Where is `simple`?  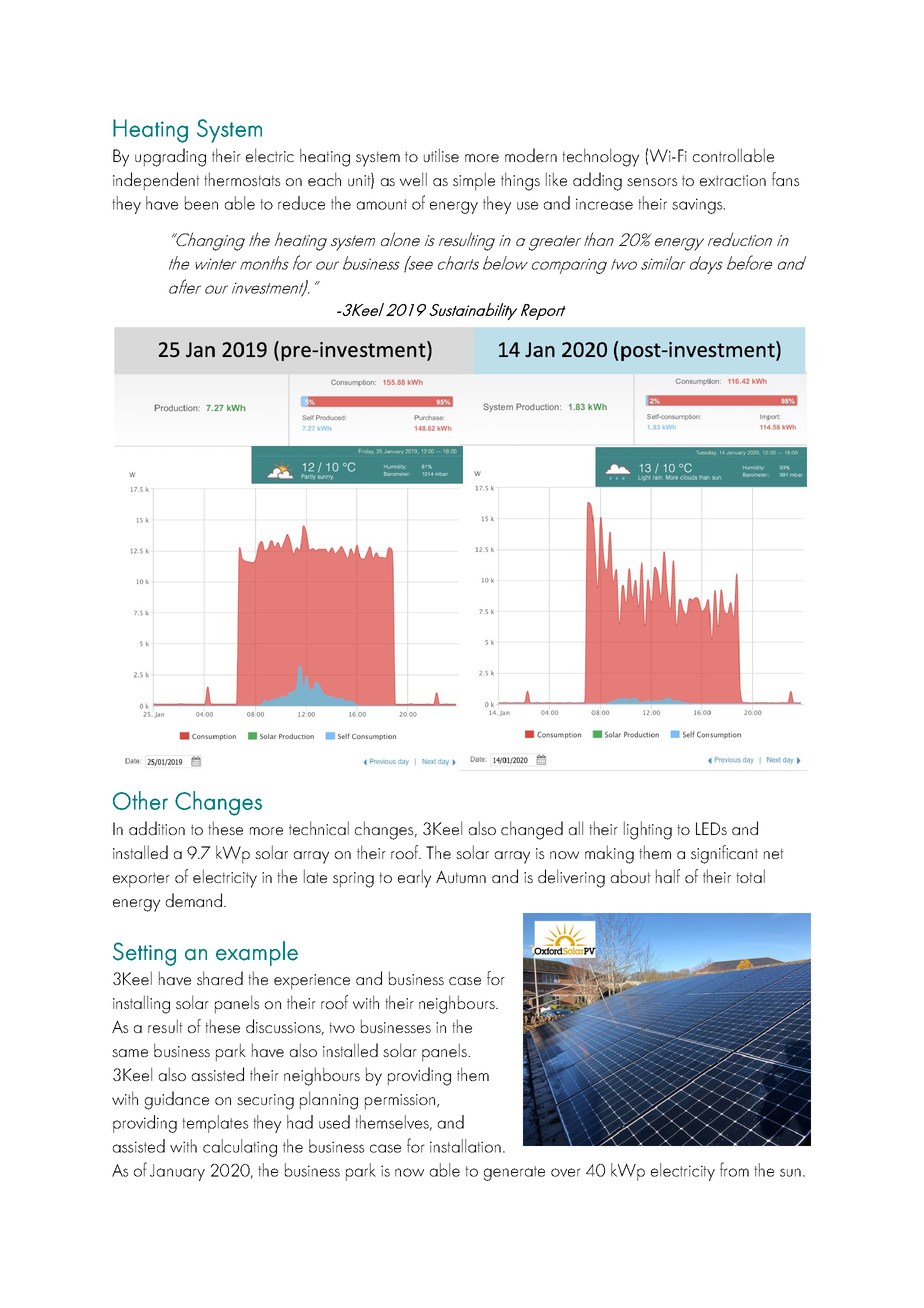
simple is located at coordinates (474, 181).
